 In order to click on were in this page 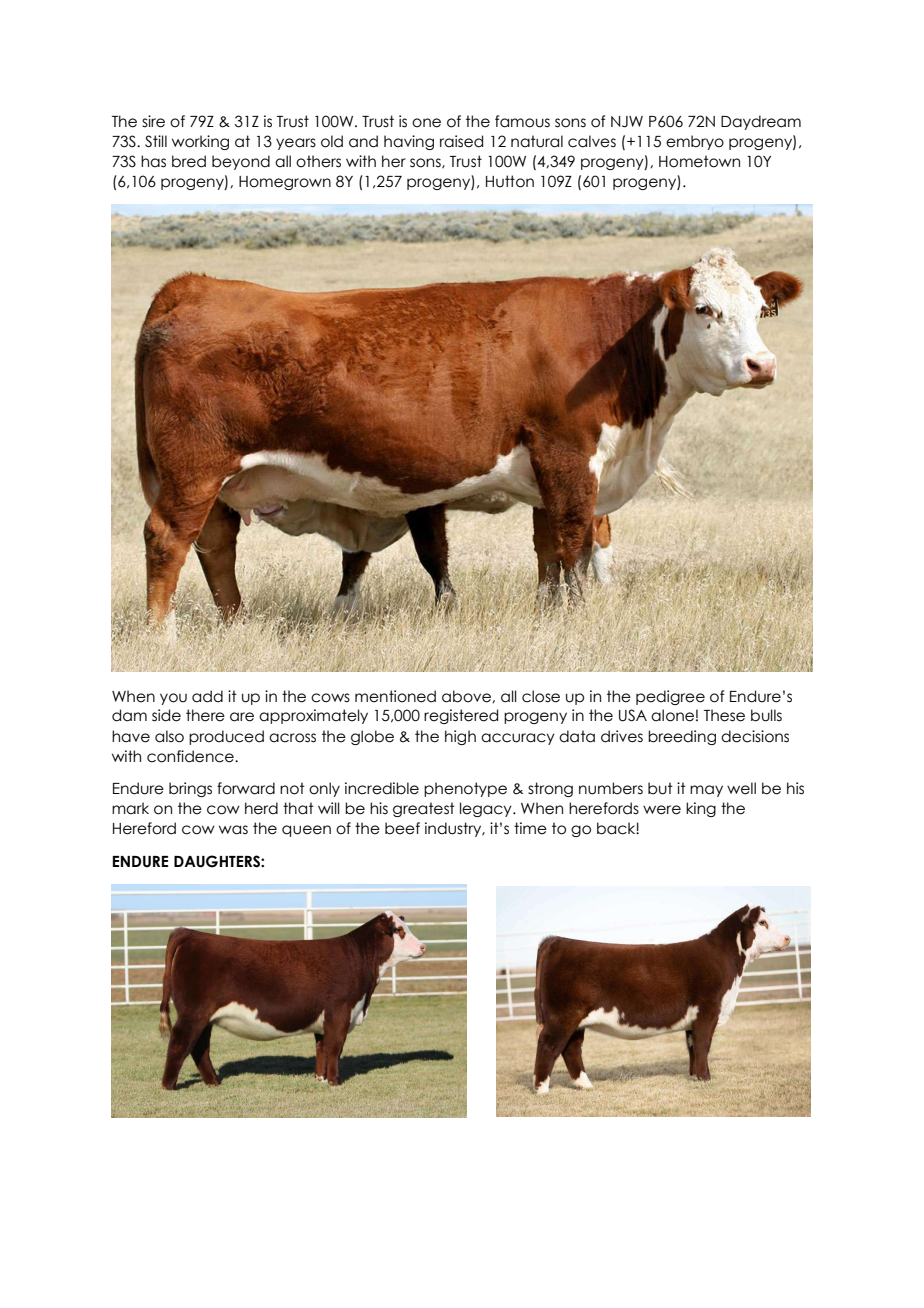, I will do `click(662, 810)`.
